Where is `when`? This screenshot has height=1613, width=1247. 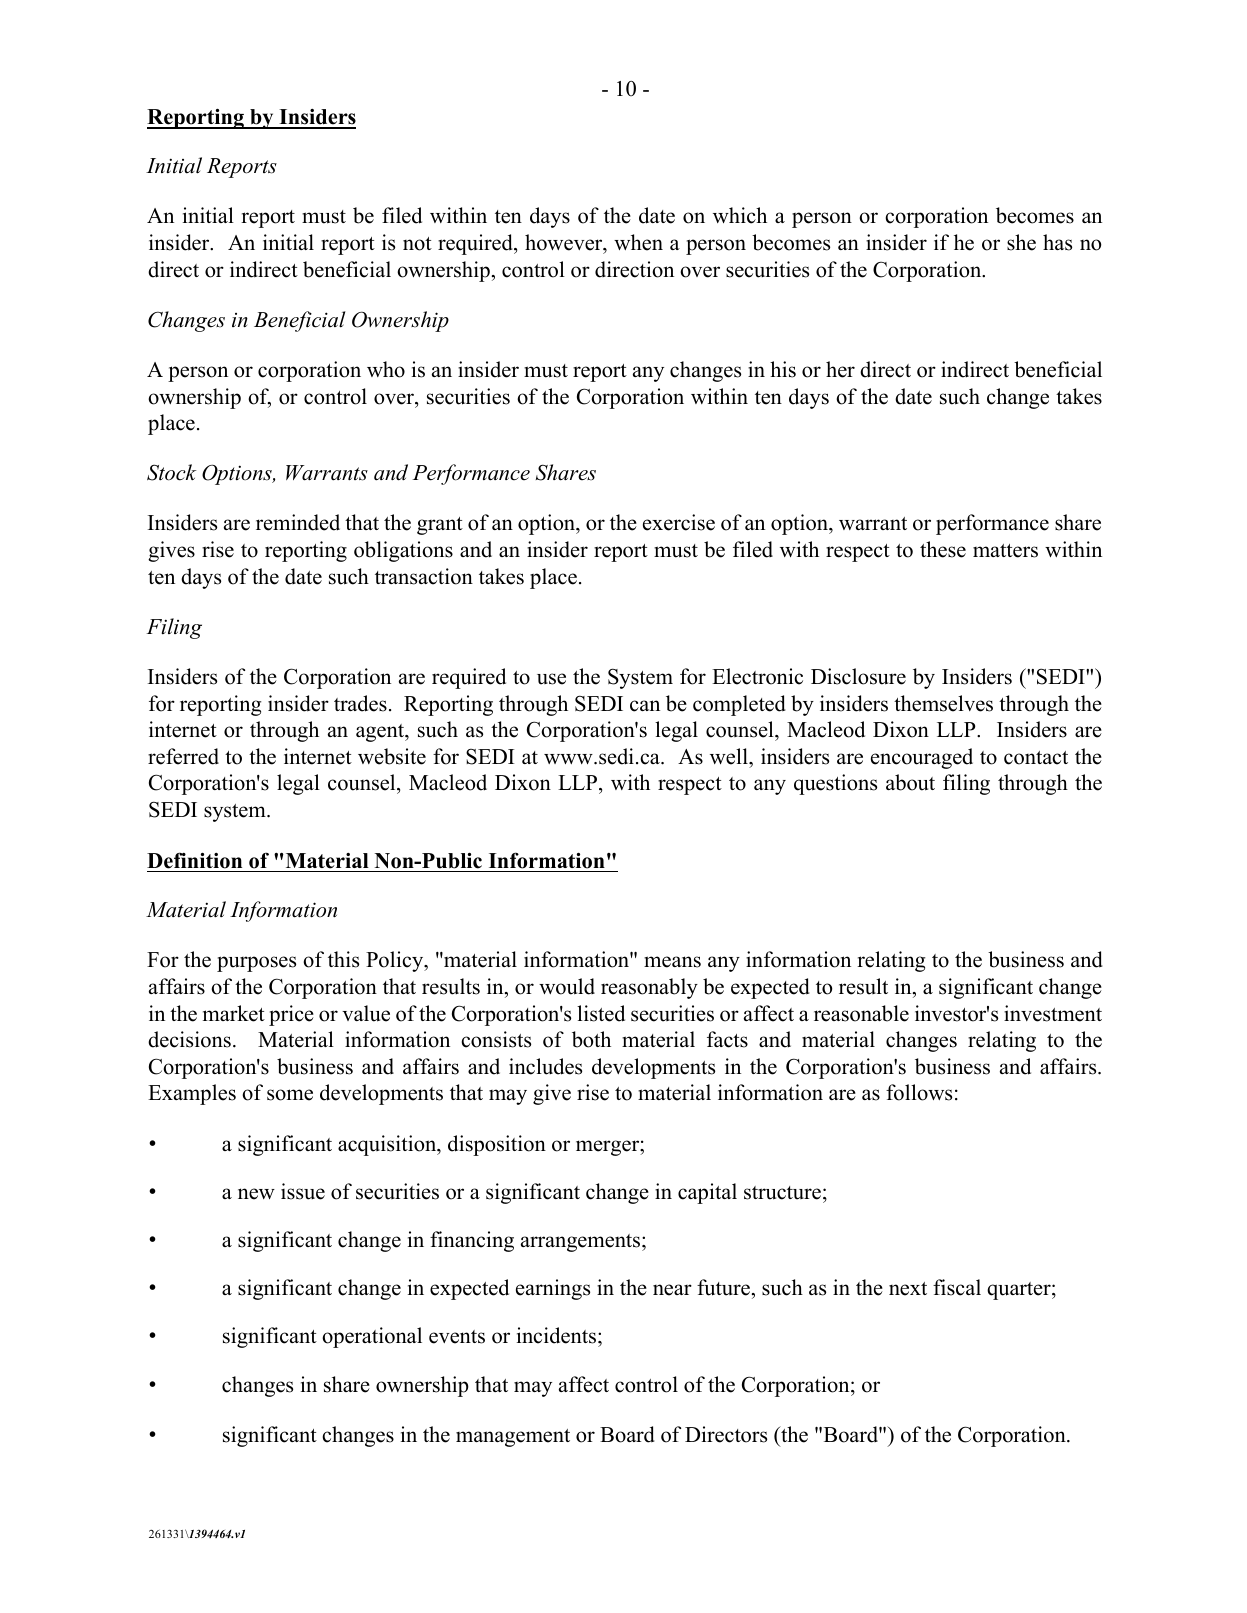 when is located at coordinates (638, 242).
